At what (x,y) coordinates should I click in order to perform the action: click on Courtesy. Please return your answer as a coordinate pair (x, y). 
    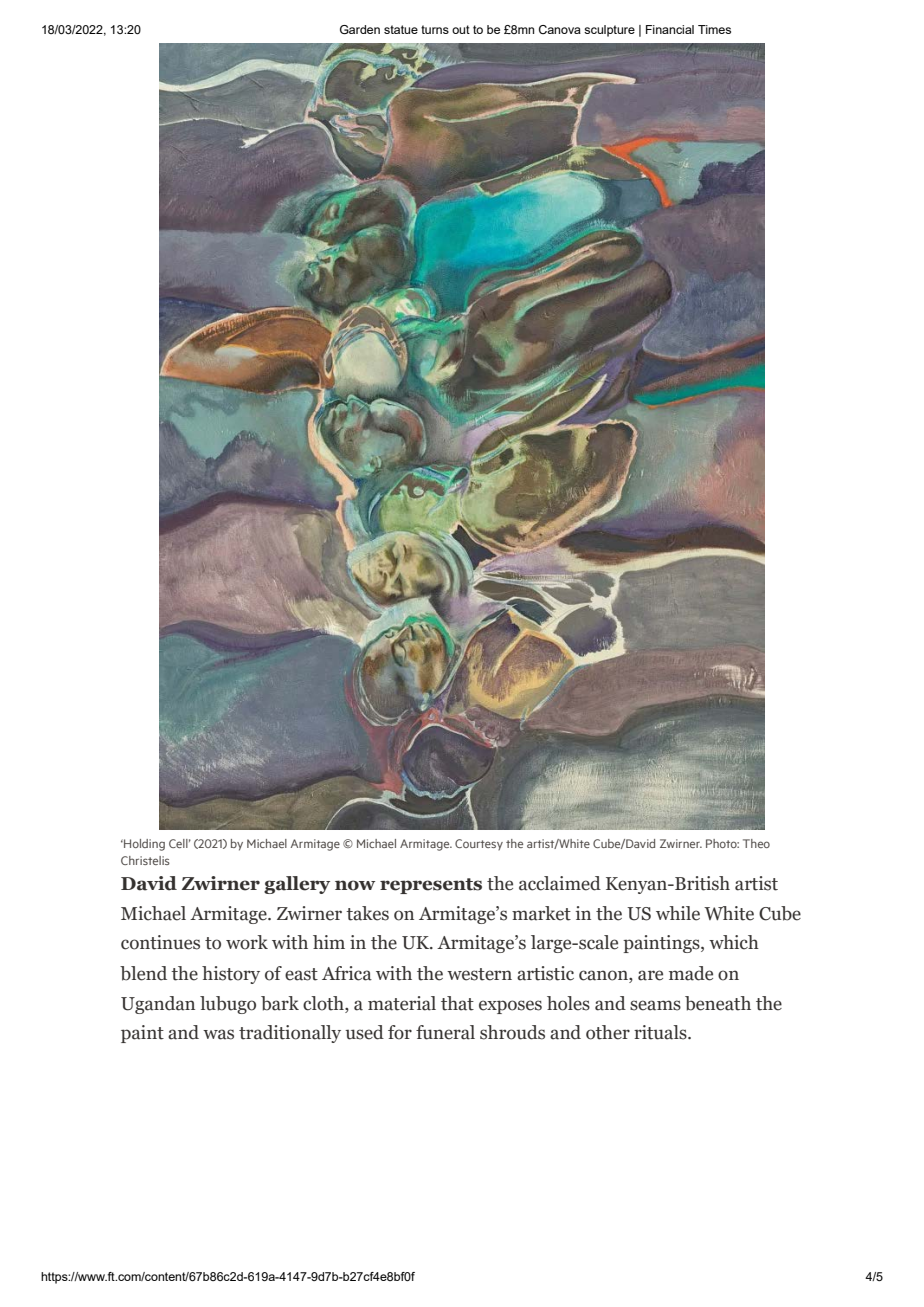
    Looking at the image, I should click on (479, 844).
